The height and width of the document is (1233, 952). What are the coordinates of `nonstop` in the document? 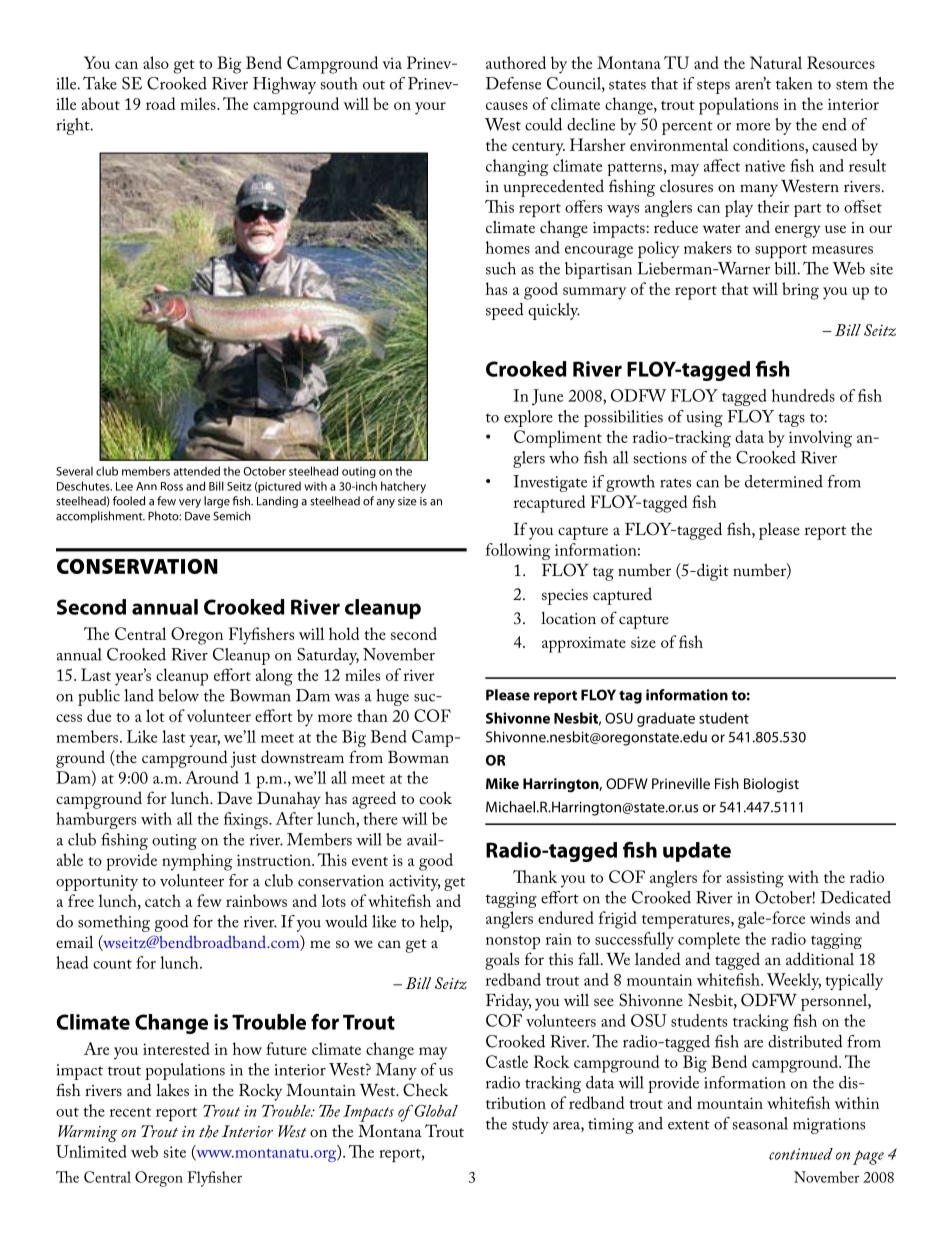 It's located at (513, 942).
